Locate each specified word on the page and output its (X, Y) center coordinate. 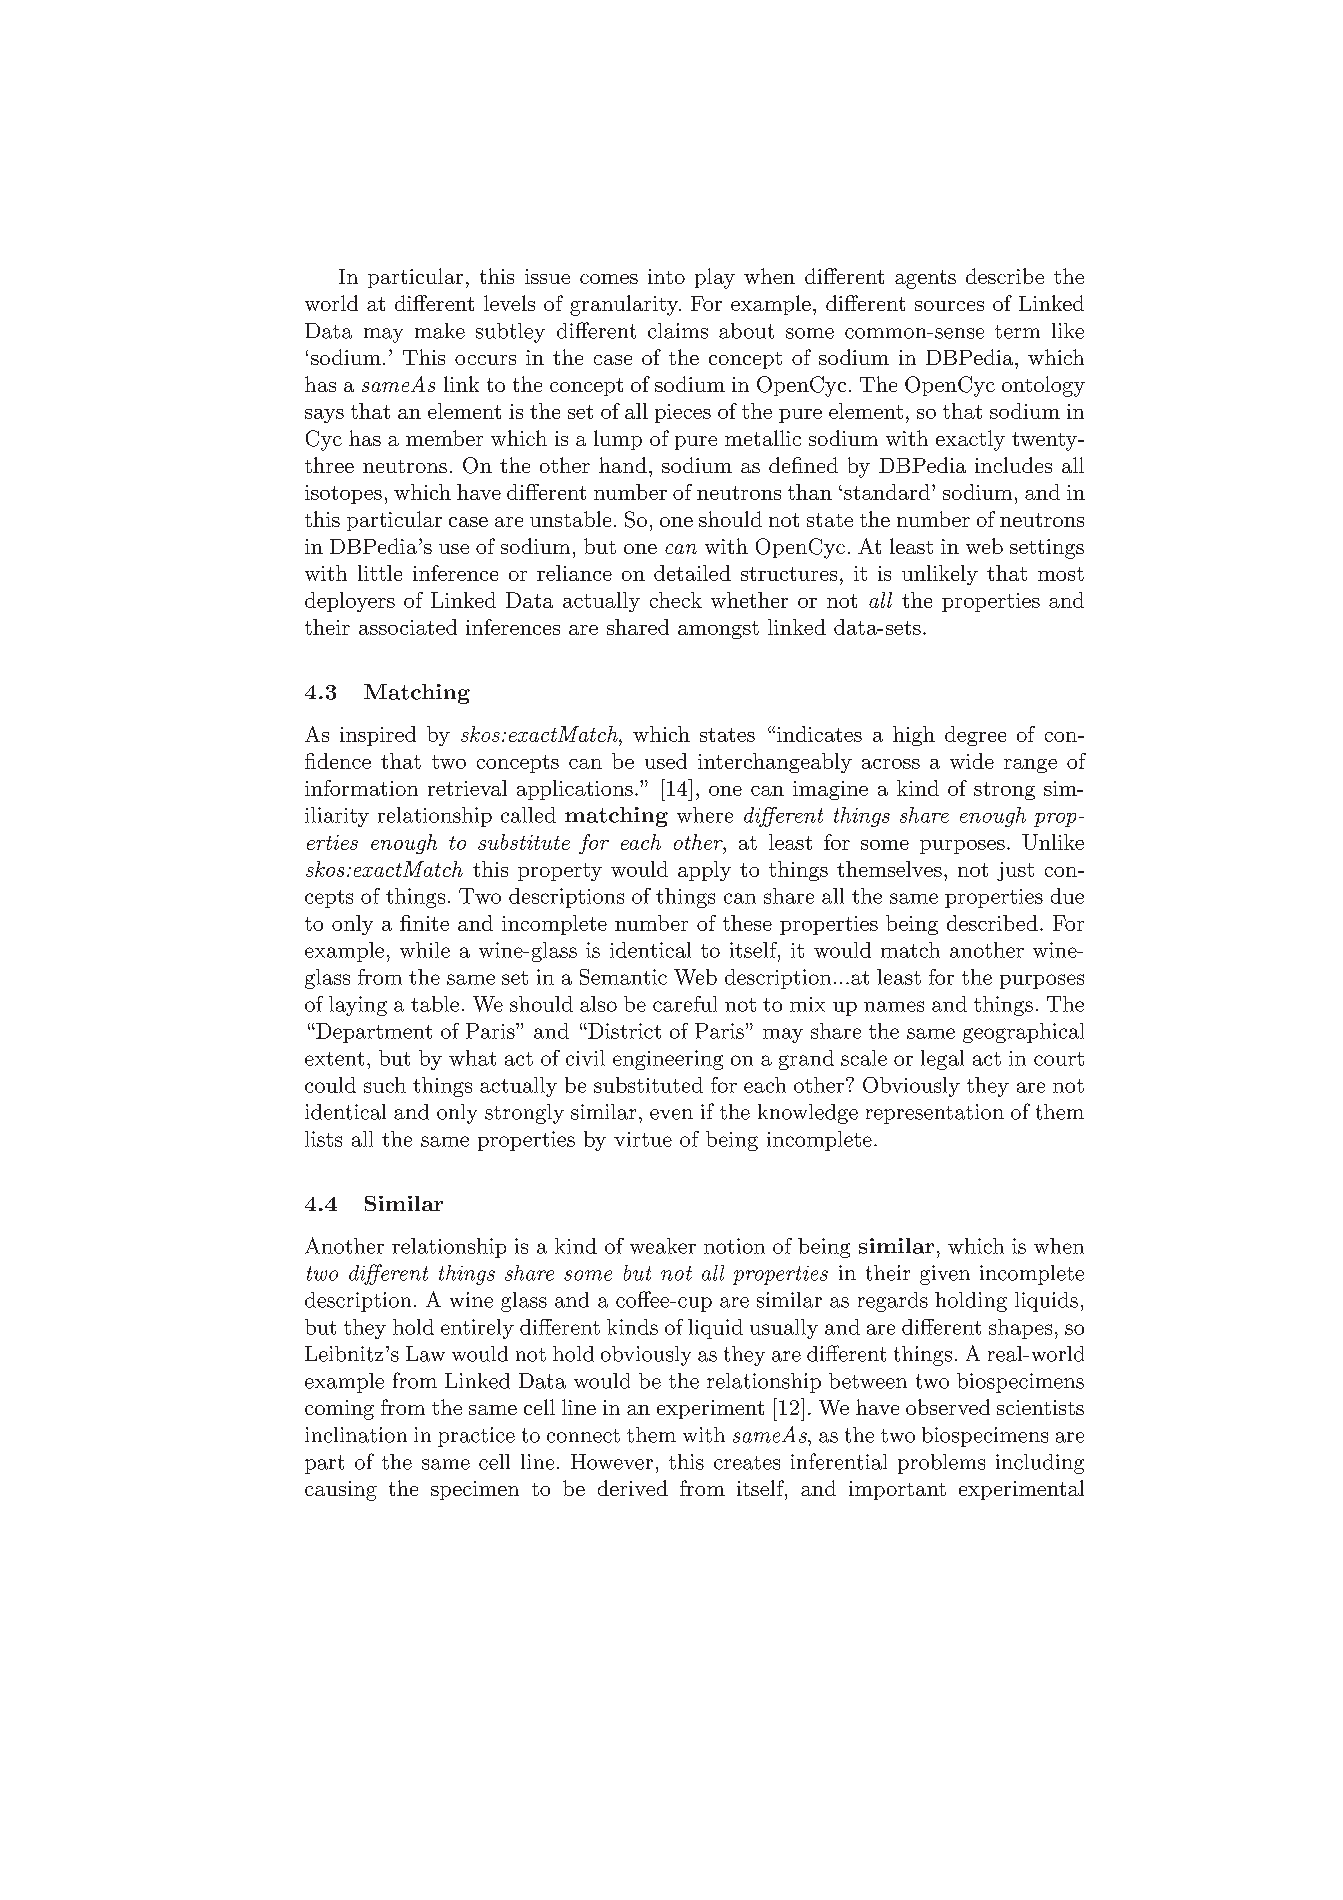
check (676, 600)
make (440, 331)
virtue (643, 1139)
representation (935, 1114)
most (1061, 574)
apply (704, 871)
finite (424, 923)
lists (323, 1139)
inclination (356, 1435)
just (1015, 871)
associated (408, 627)
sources (949, 306)
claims (678, 331)
